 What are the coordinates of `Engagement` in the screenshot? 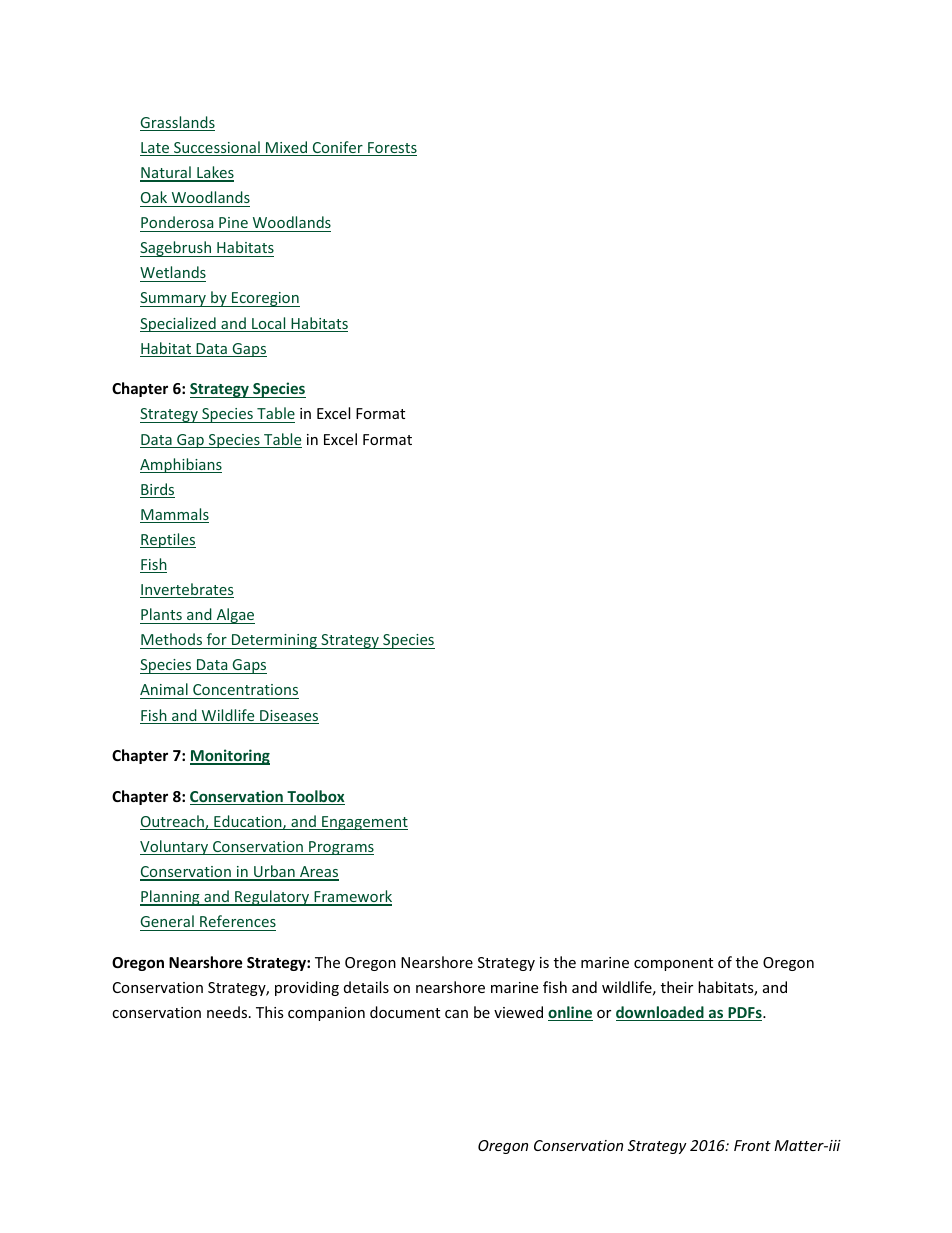 It's located at (364, 823).
